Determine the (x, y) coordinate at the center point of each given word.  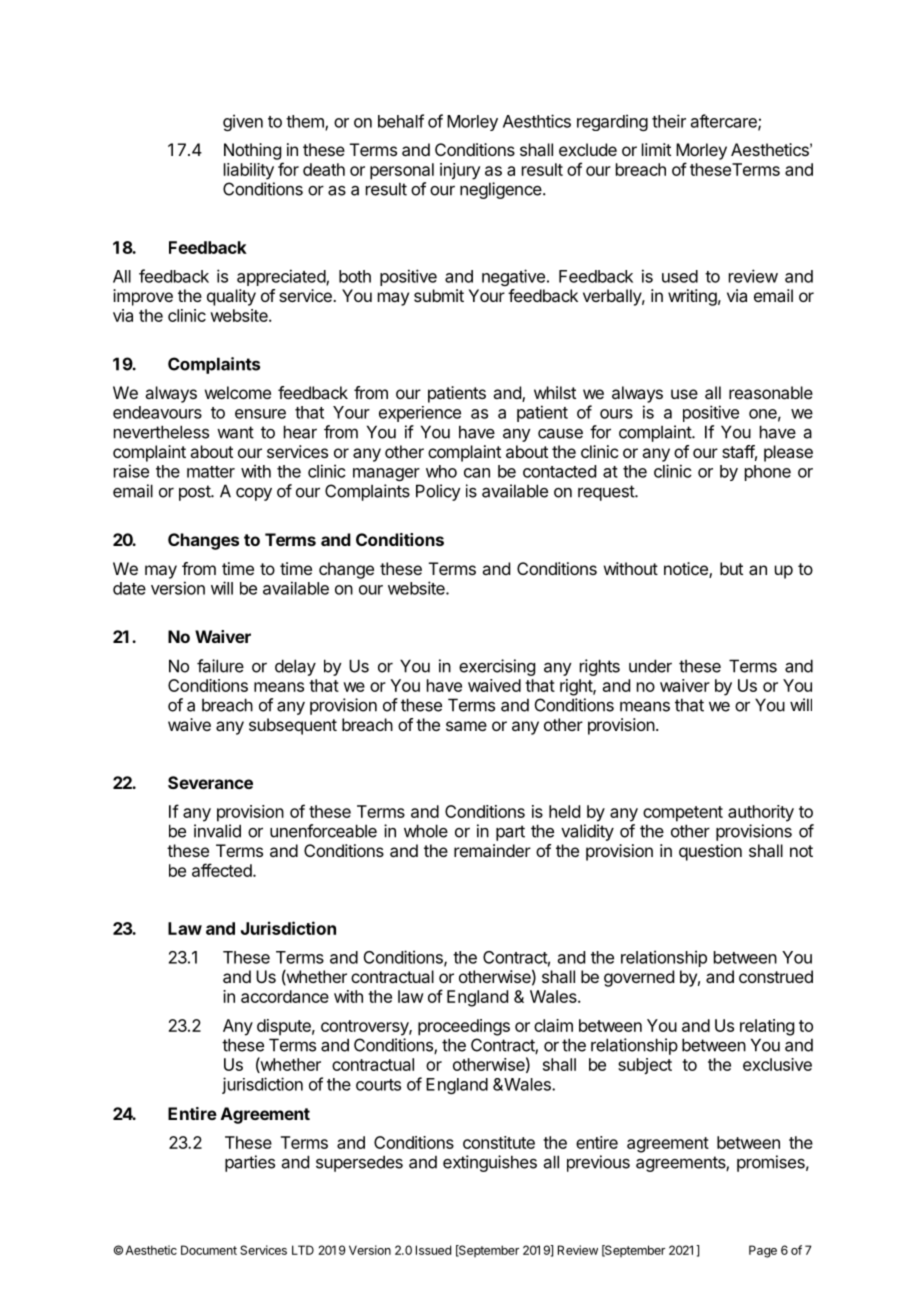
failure (220, 666)
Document (209, 1250)
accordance (285, 996)
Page (763, 1251)
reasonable (771, 392)
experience (420, 414)
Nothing (252, 151)
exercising (497, 667)
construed (776, 976)
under (650, 666)
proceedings (464, 1027)
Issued (433, 1250)
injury (460, 171)
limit (656, 149)
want (235, 432)
